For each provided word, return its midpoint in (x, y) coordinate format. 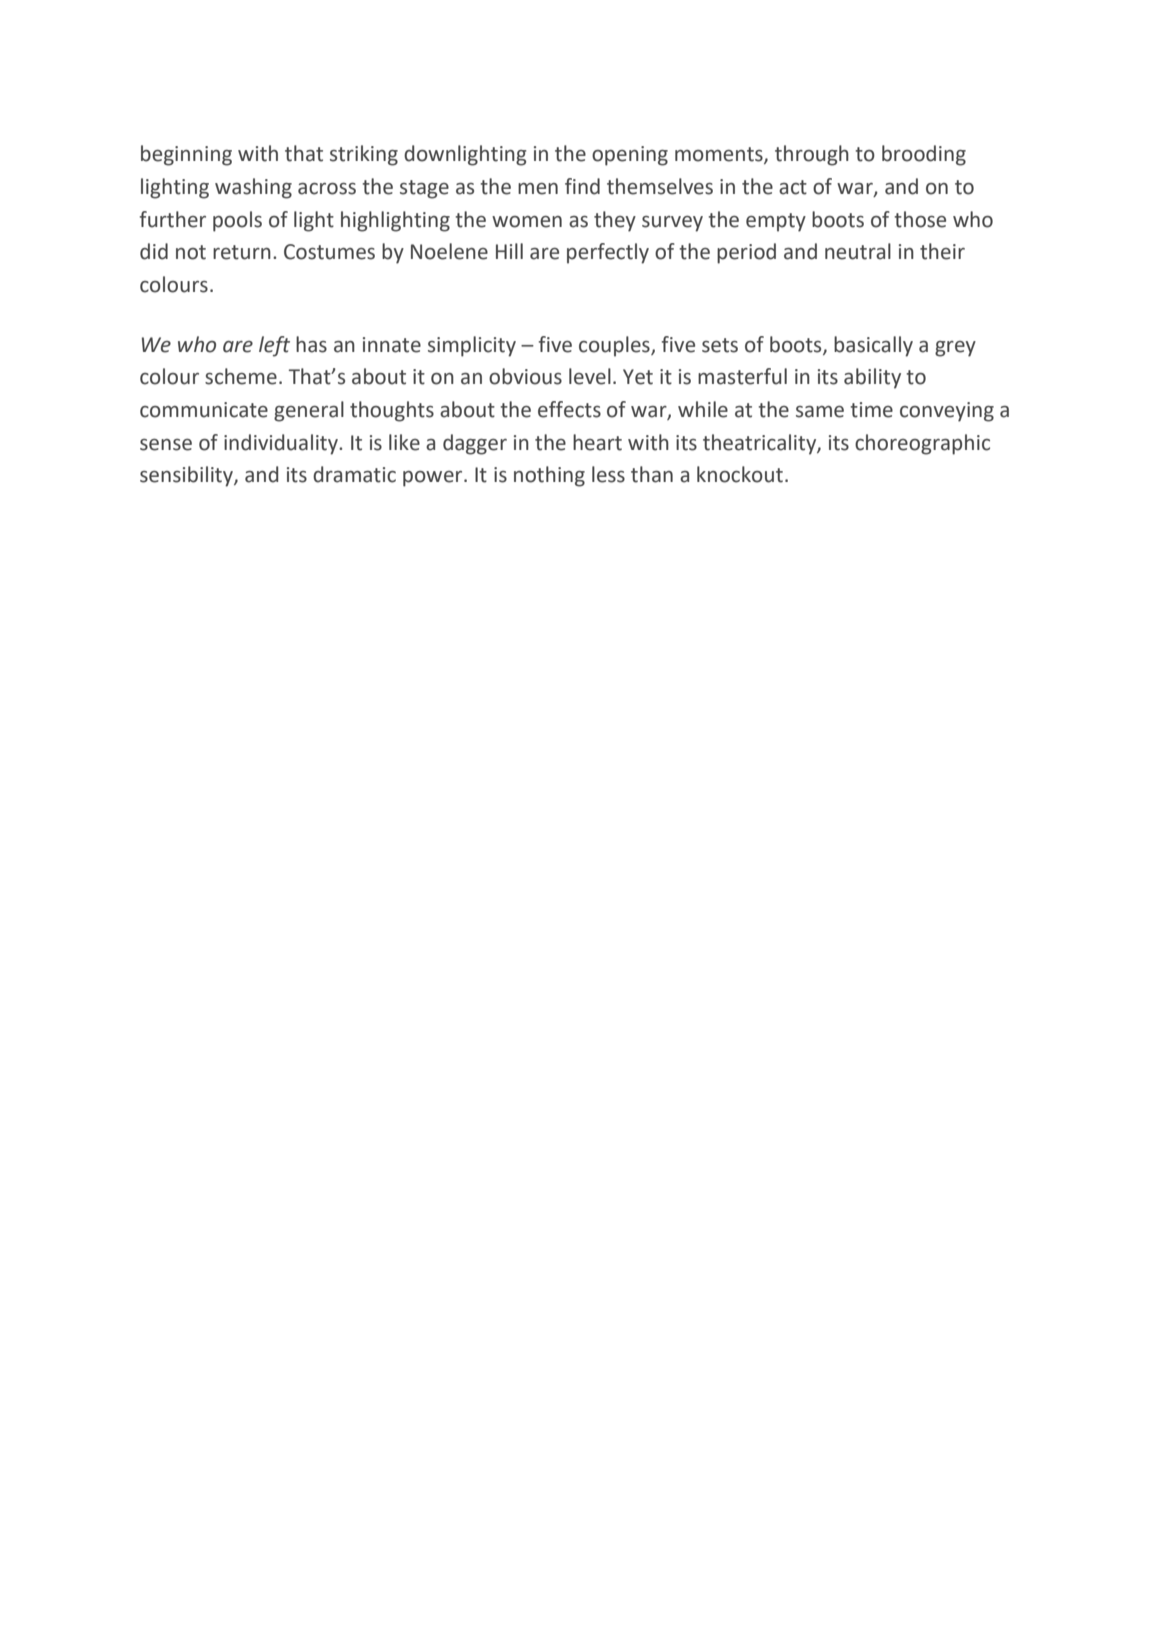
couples (615, 346)
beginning (186, 155)
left (274, 346)
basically (873, 346)
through (812, 155)
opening (630, 156)
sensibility (187, 476)
